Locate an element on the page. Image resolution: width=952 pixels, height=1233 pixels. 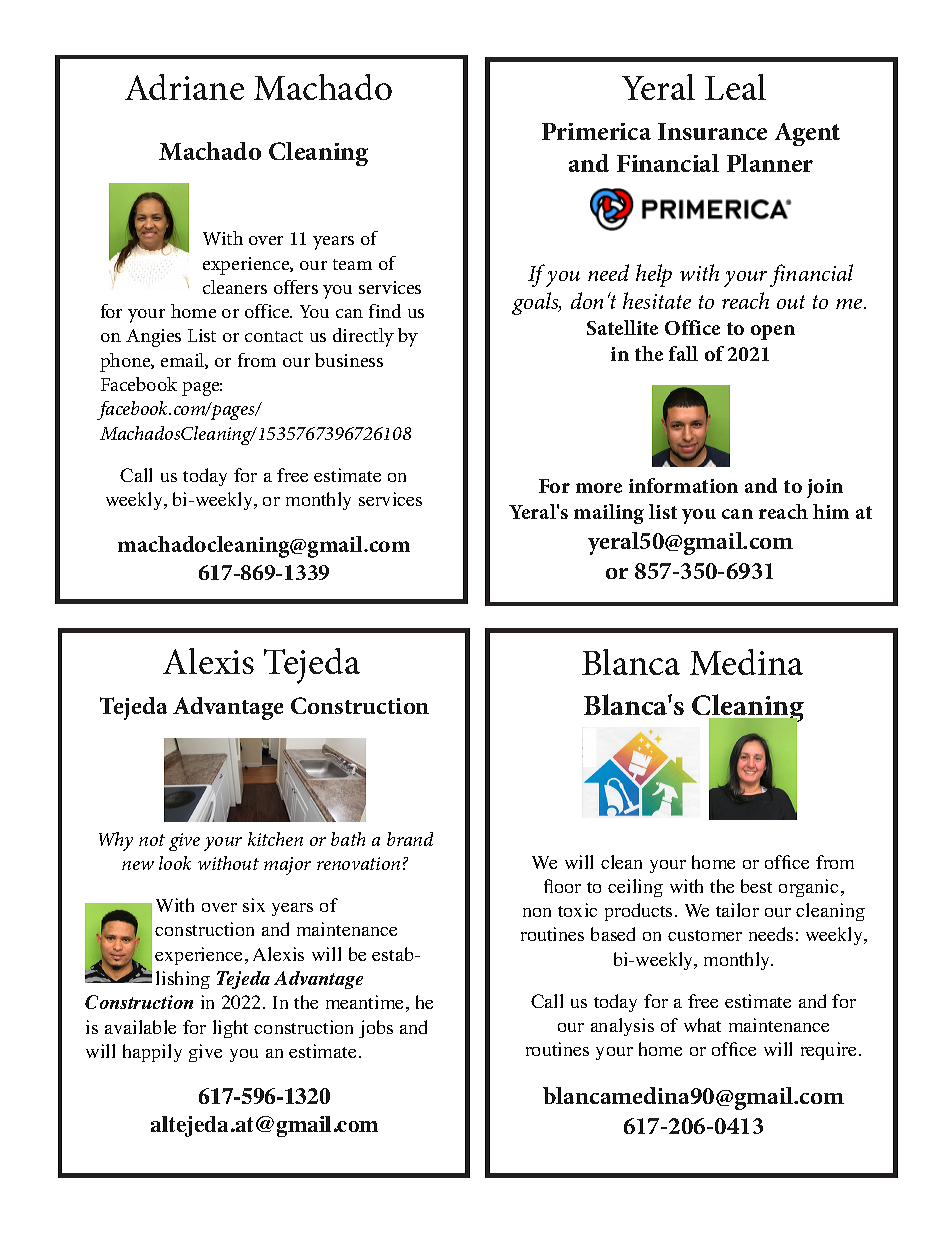
Planner is located at coordinates (770, 163).
